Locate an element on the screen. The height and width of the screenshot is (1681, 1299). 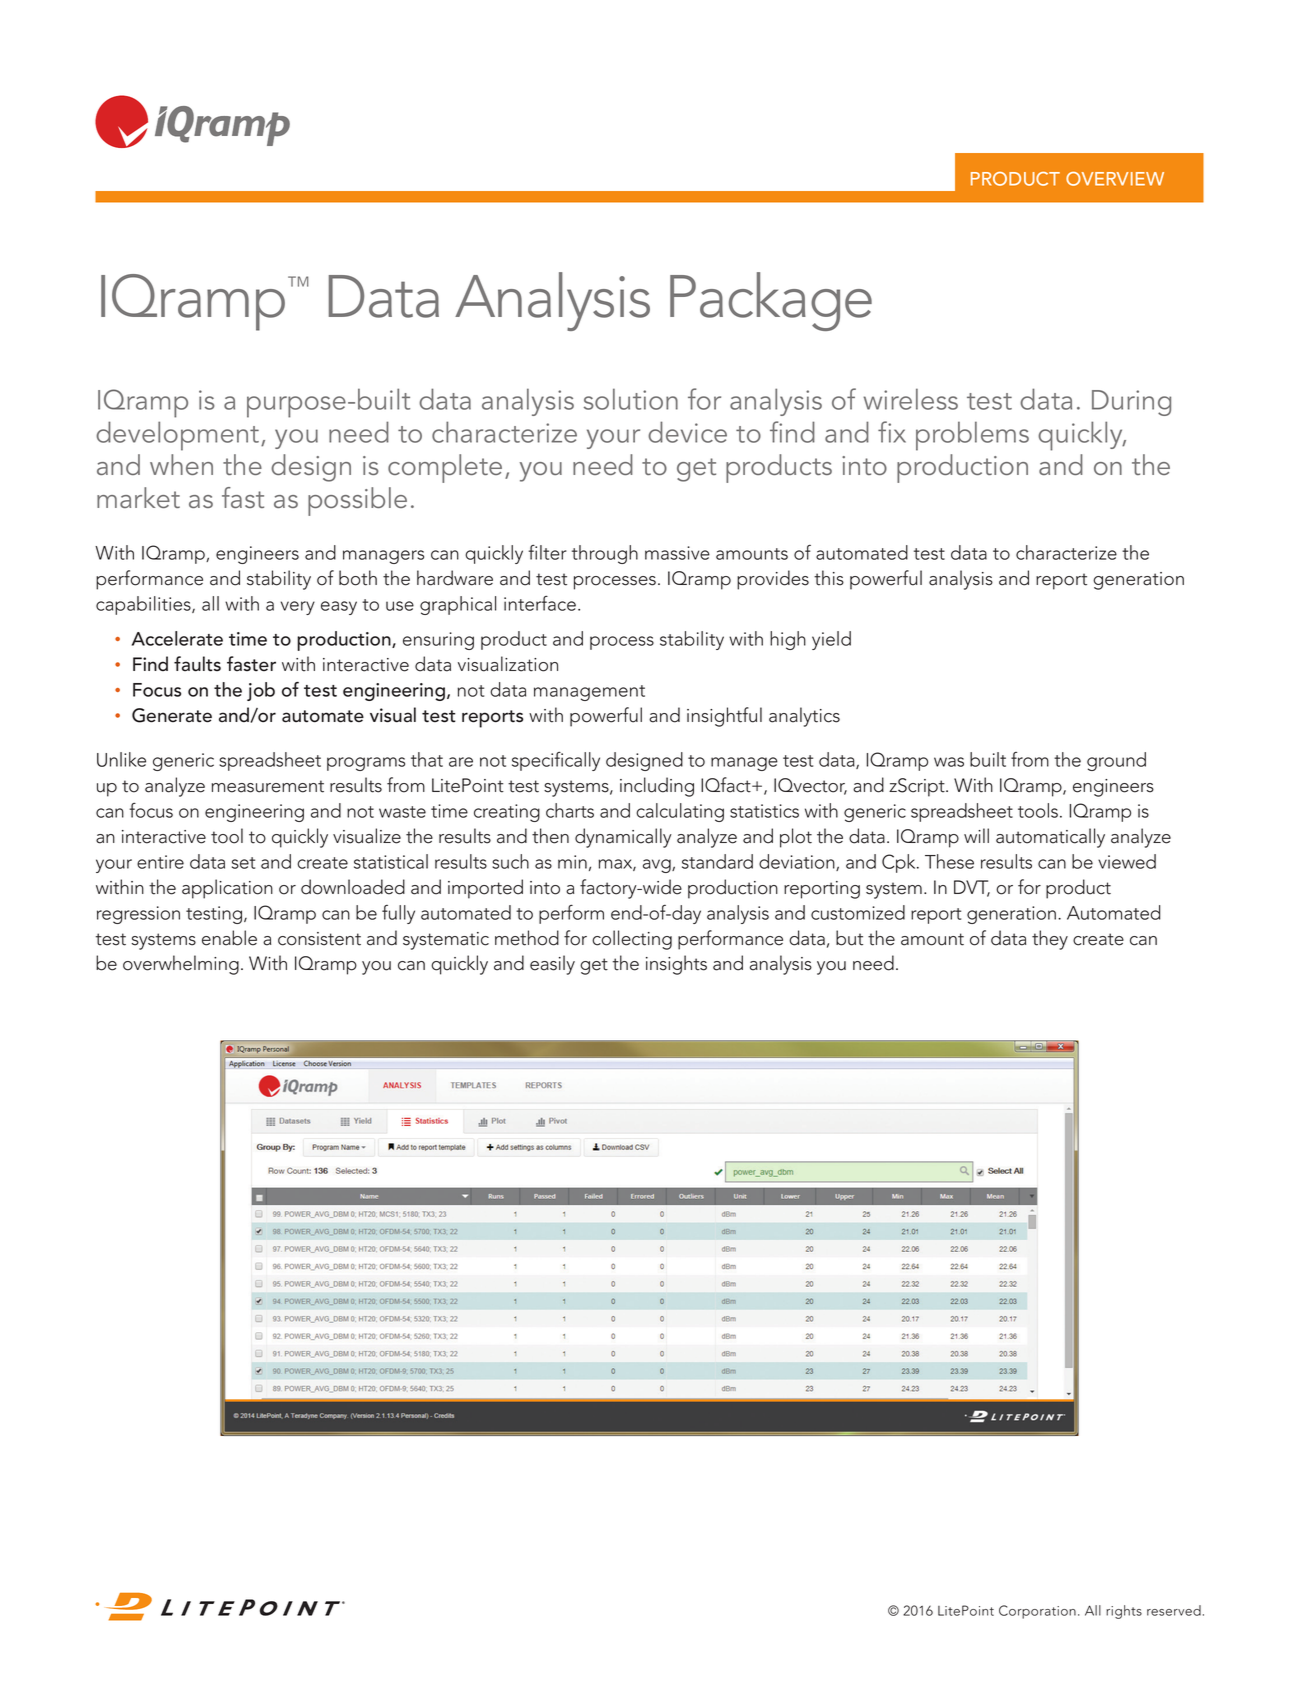
Package is located at coordinates (771, 301).
